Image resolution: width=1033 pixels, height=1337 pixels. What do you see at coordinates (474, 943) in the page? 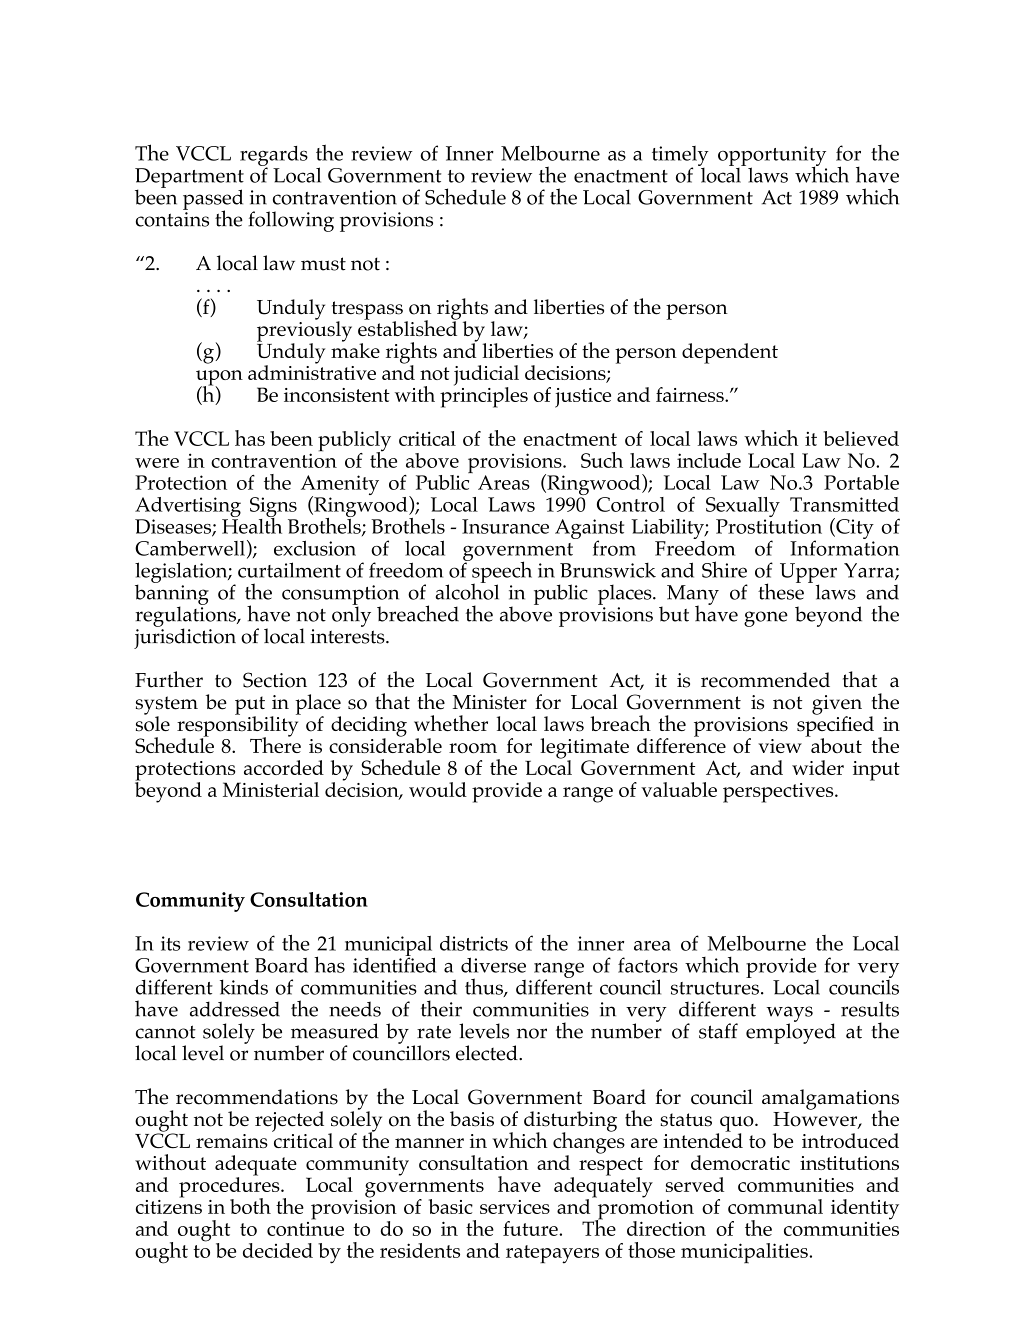
I see `districts` at bounding box center [474, 943].
